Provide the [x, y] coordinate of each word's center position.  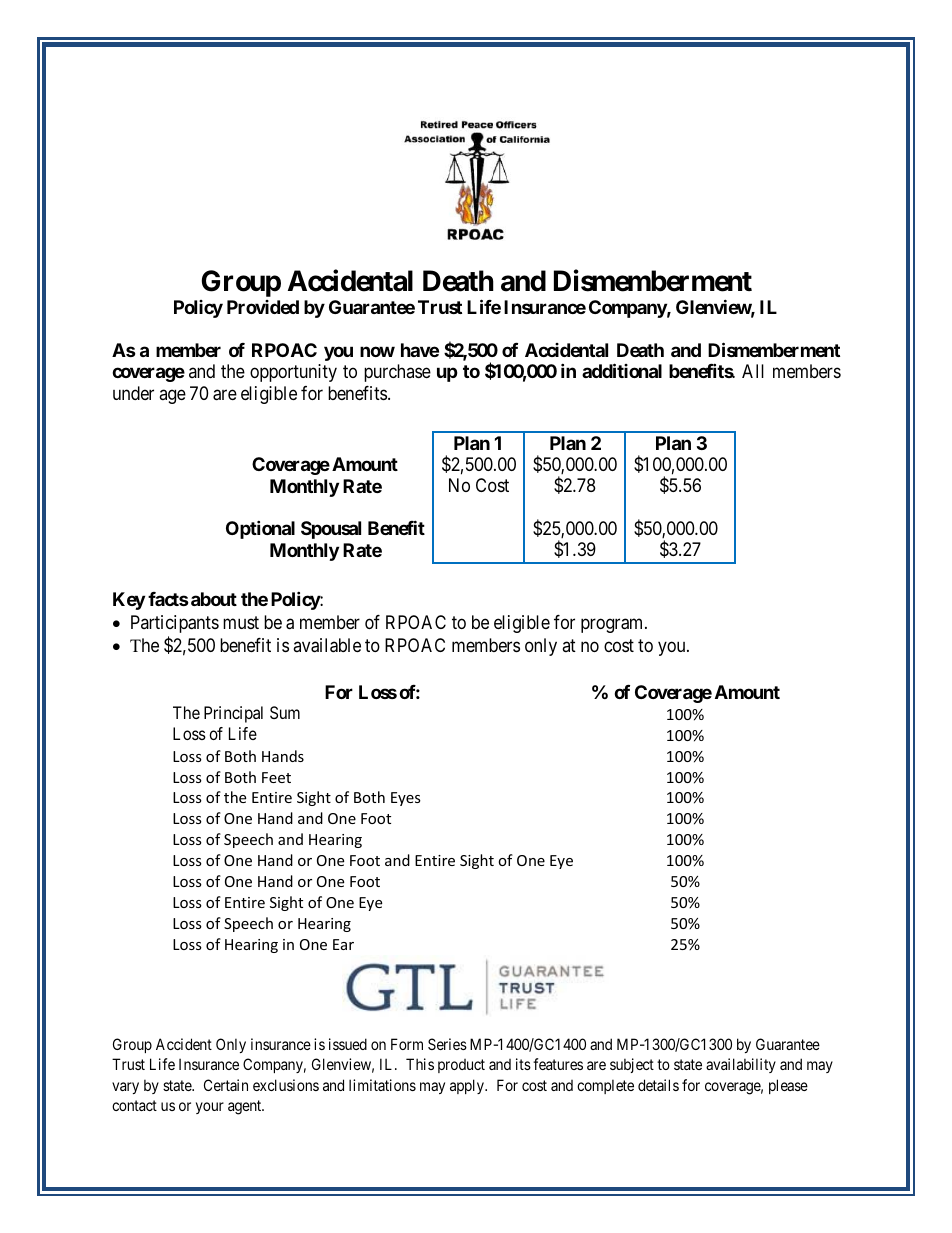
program [613, 625]
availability [741, 1065]
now [377, 351]
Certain [226, 1085]
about [214, 599]
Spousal [331, 530]
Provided [263, 307]
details [658, 1085]
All [753, 371]
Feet [276, 777]
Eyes [406, 799]
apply [468, 1086]
